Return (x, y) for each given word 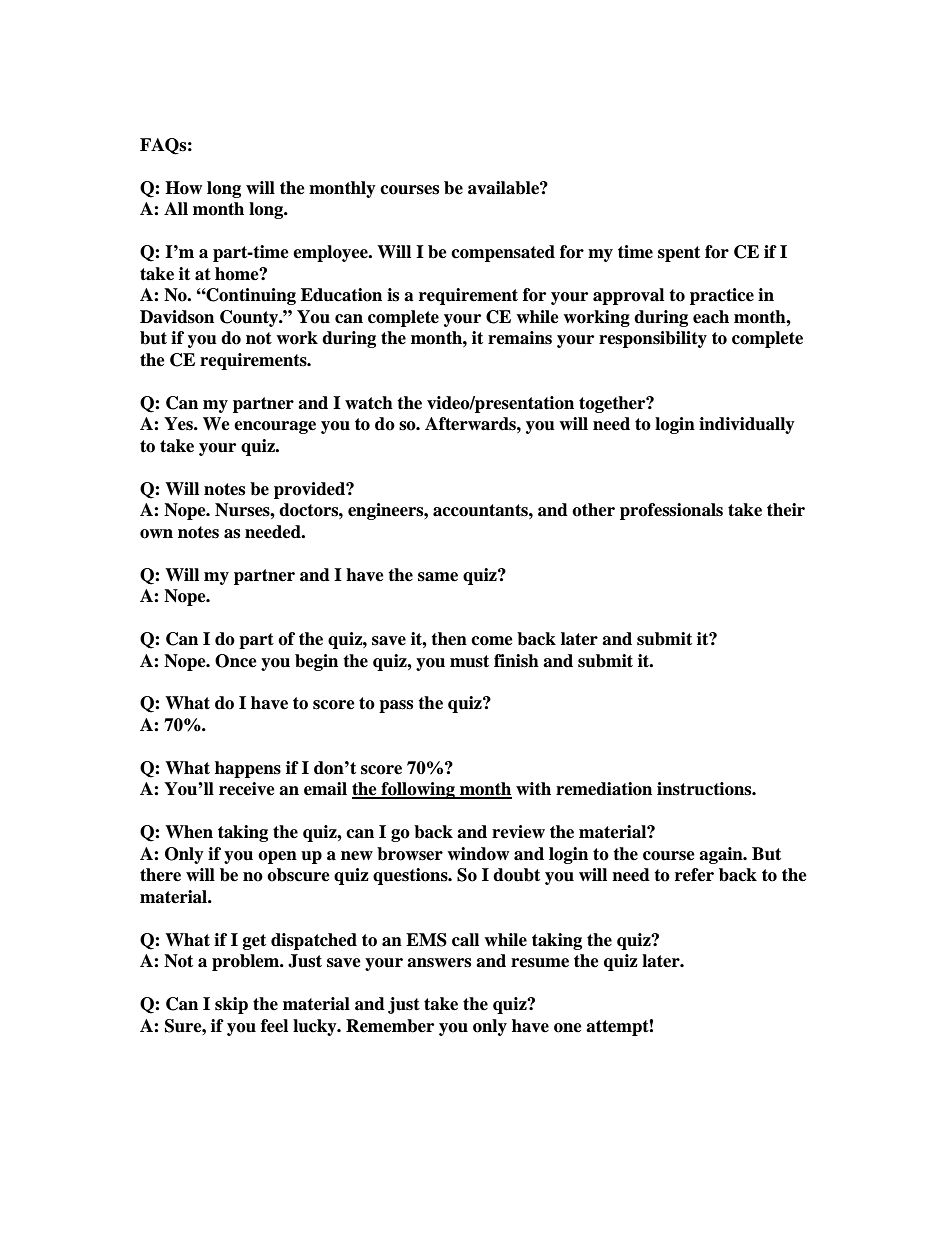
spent (679, 254)
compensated (503, 253)
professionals (671, 511)
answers (439, 963)
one (568, 1028)
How (183, 188)
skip (231, 1005)
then (449, 639)
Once (236, 661)
